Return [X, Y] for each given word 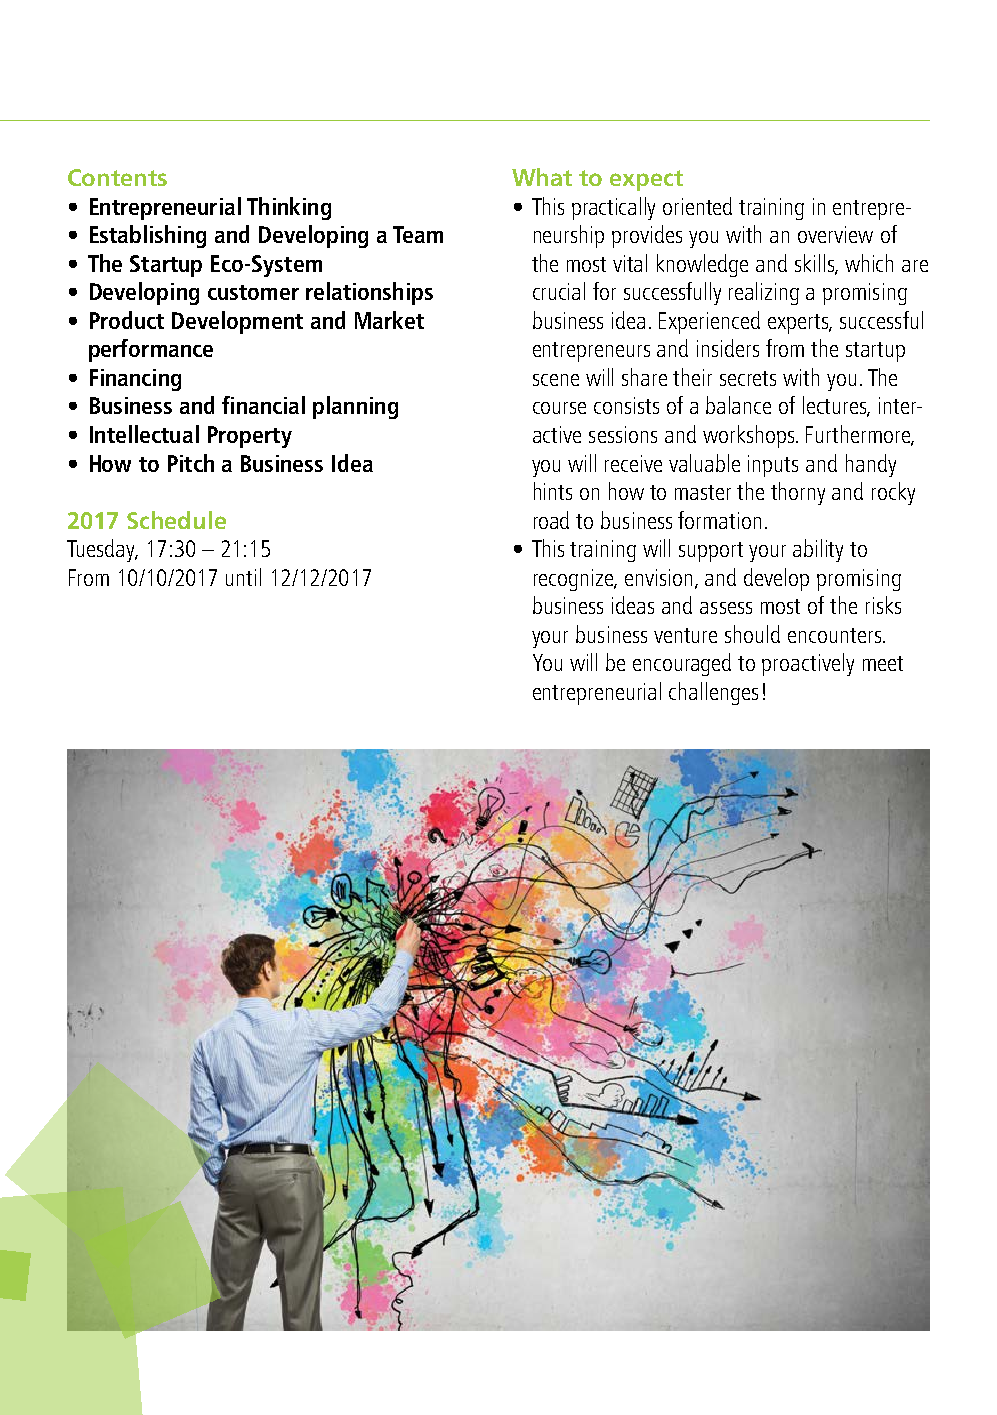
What [542, 177]
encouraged [682, 664]
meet [883, 663]
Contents [117, 177]
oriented [697, 206]
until [243, 577]
